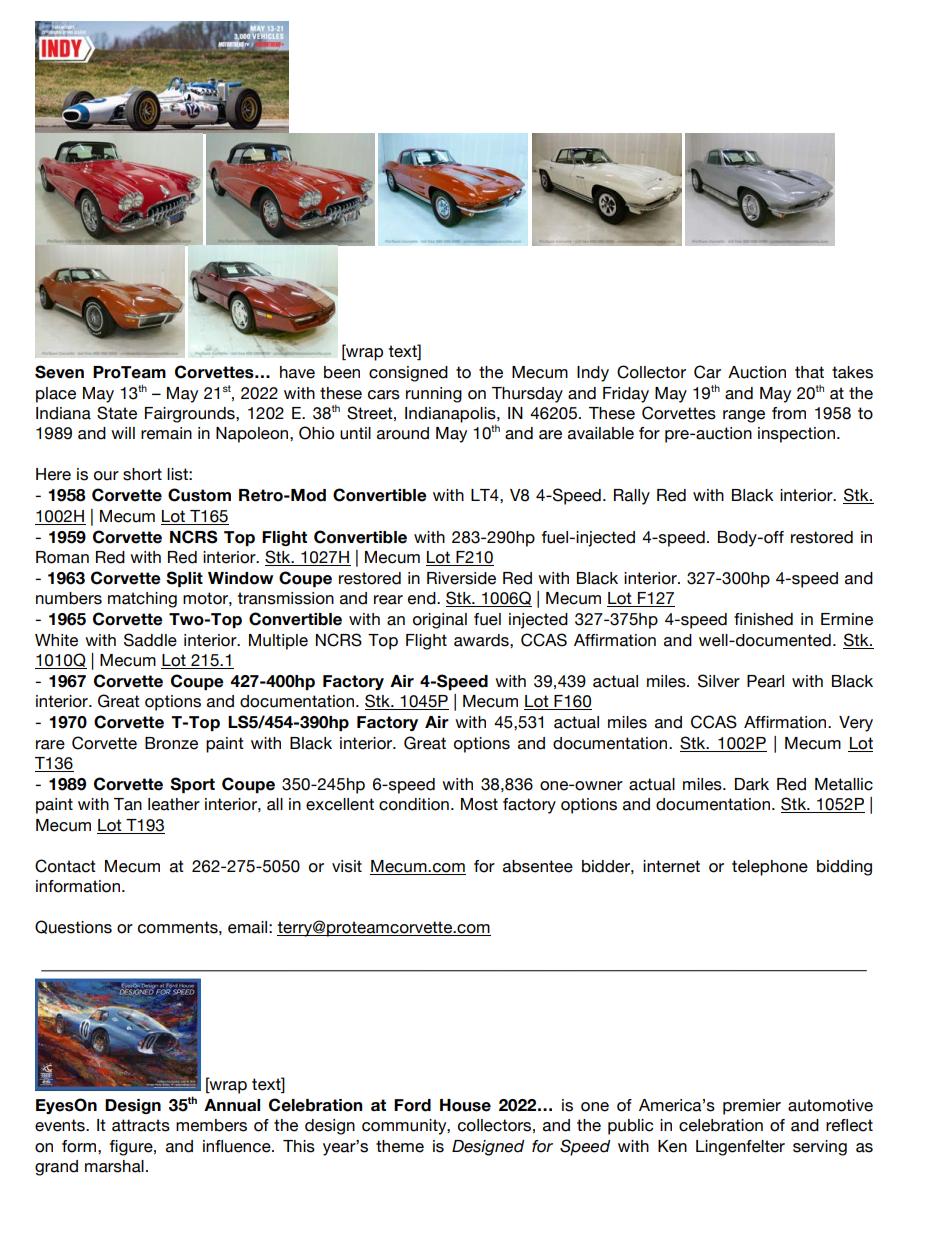  What do you see at coordinates (744, 416) in the screenshot?
I see `range` at bounding box center [744, 416].
